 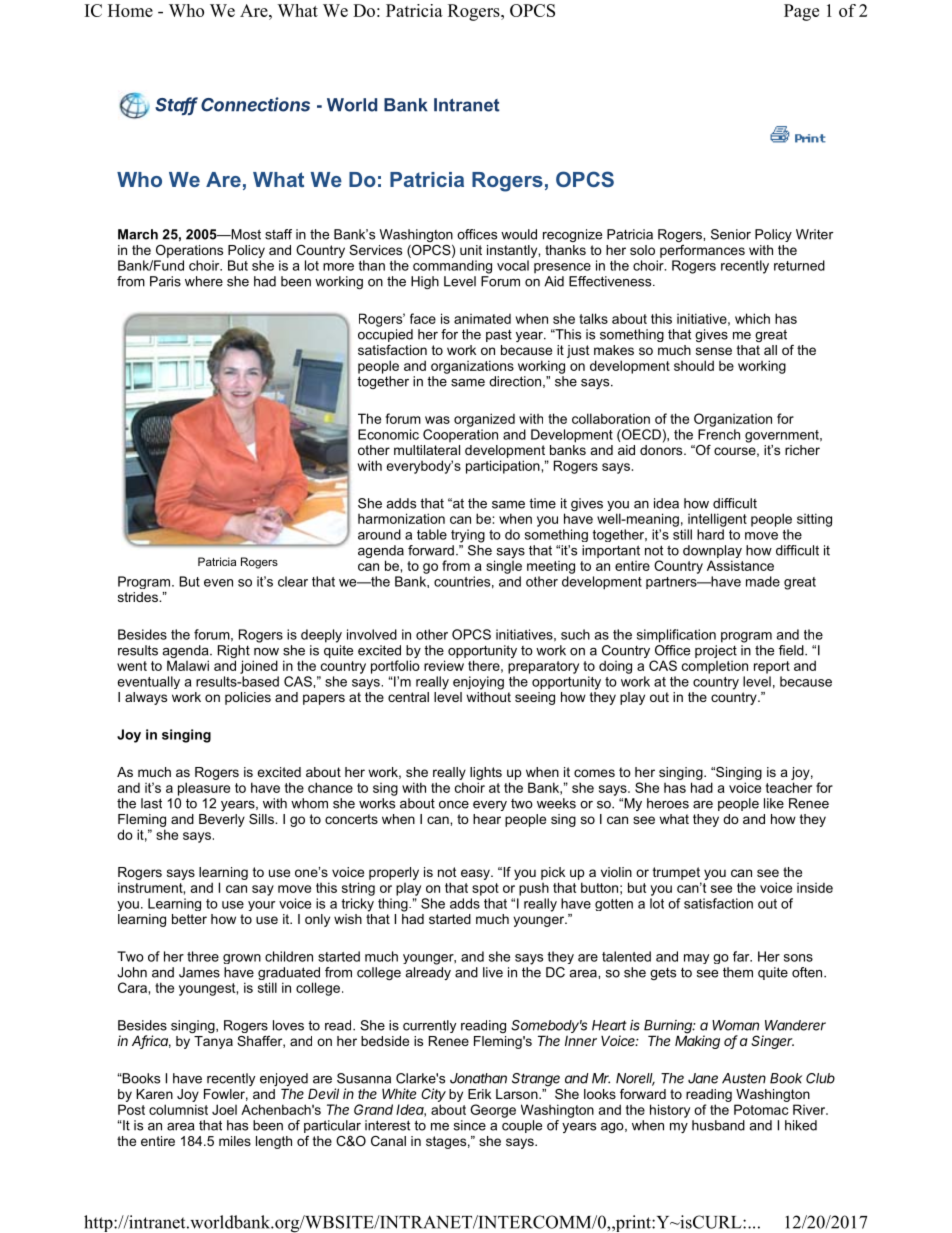 What do you see at coordinates (519, 234) in the image?
I see `would` at bounding box center [519, 234].
